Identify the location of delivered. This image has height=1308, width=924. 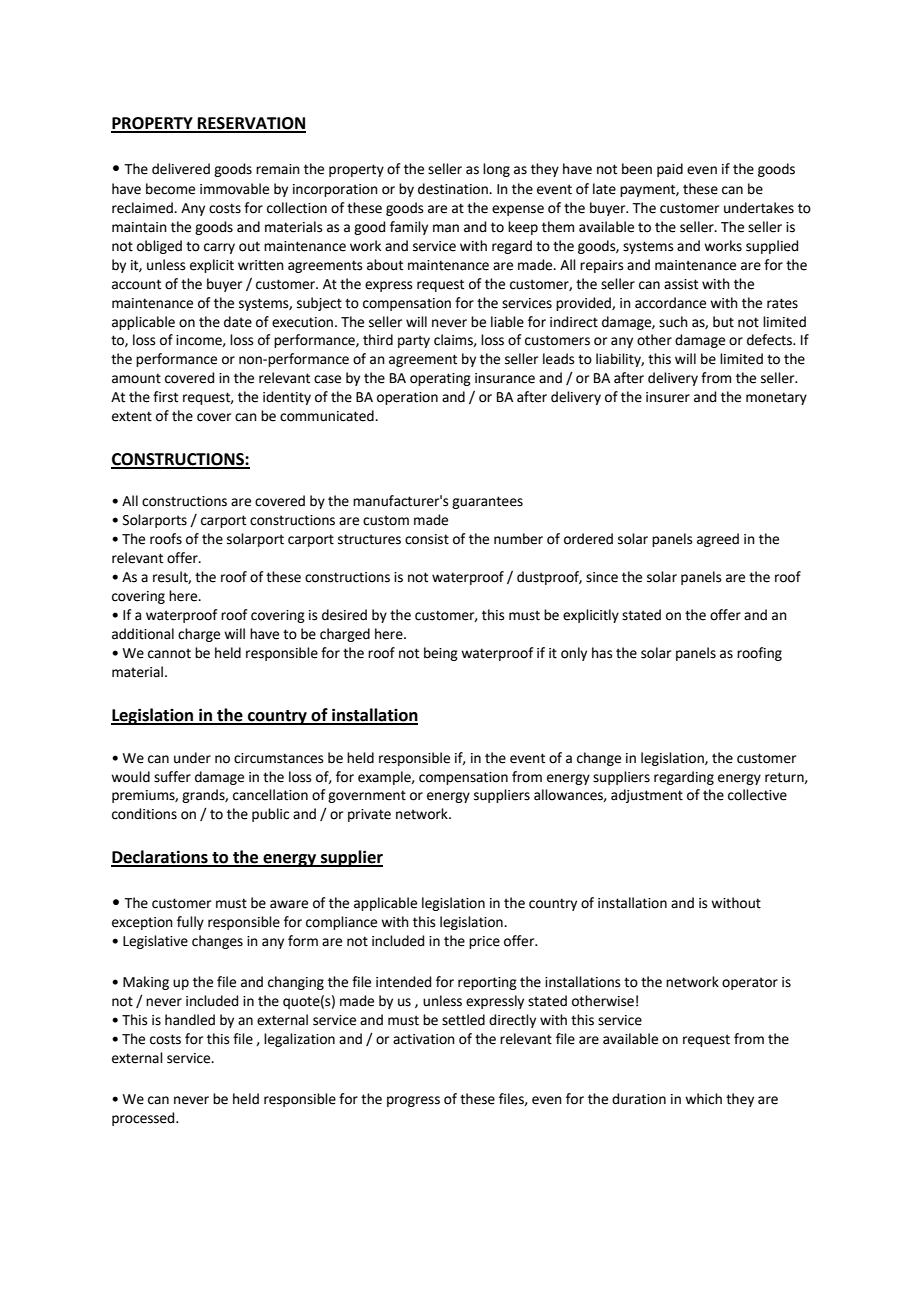
(181, 169).
